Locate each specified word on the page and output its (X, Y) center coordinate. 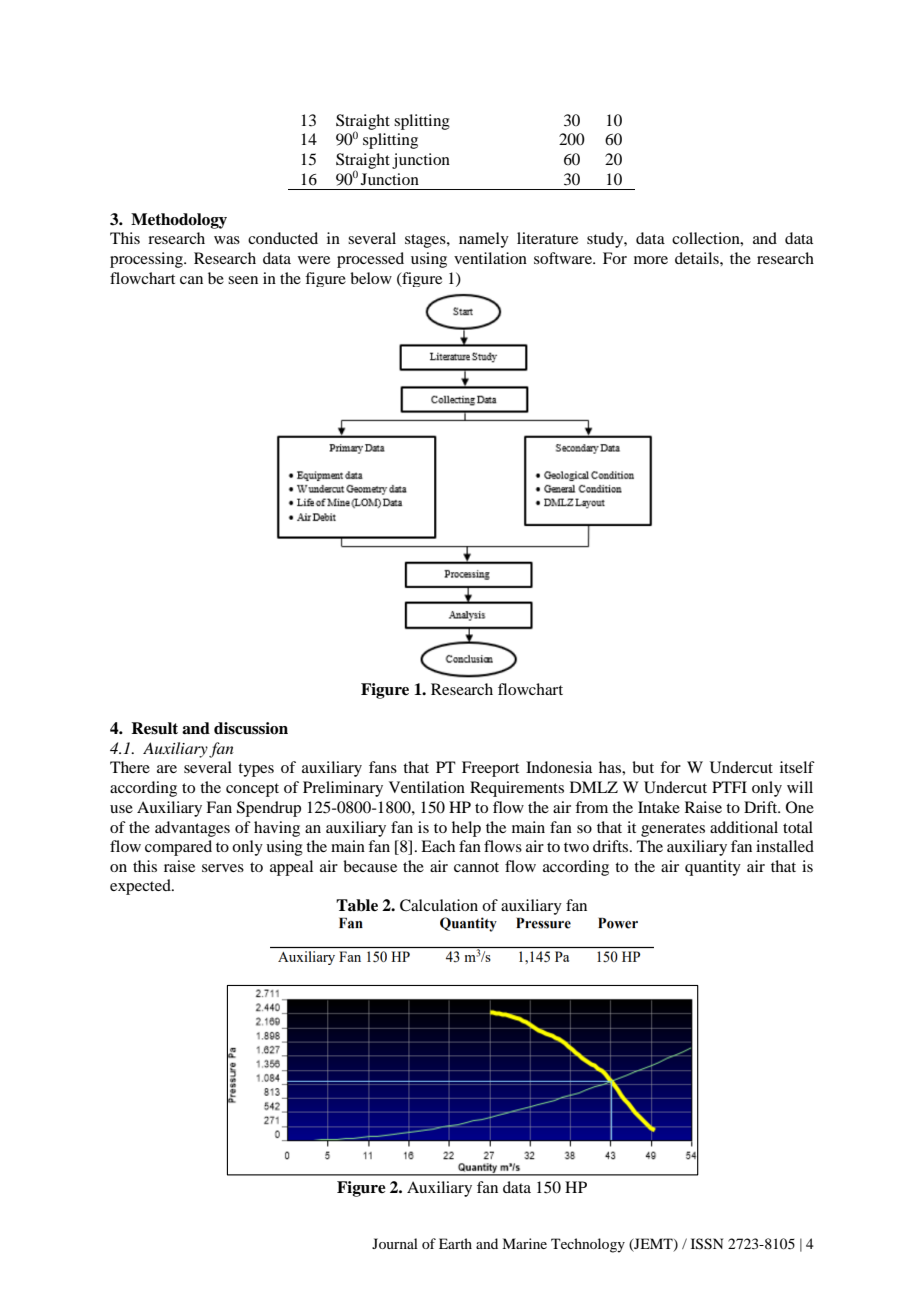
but (643, 767)
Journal (395, 1243)
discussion (251, 728)
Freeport (490, 769)
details (698, 258)
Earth (455, 1243)
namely (484, 240)
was (227, 240)
